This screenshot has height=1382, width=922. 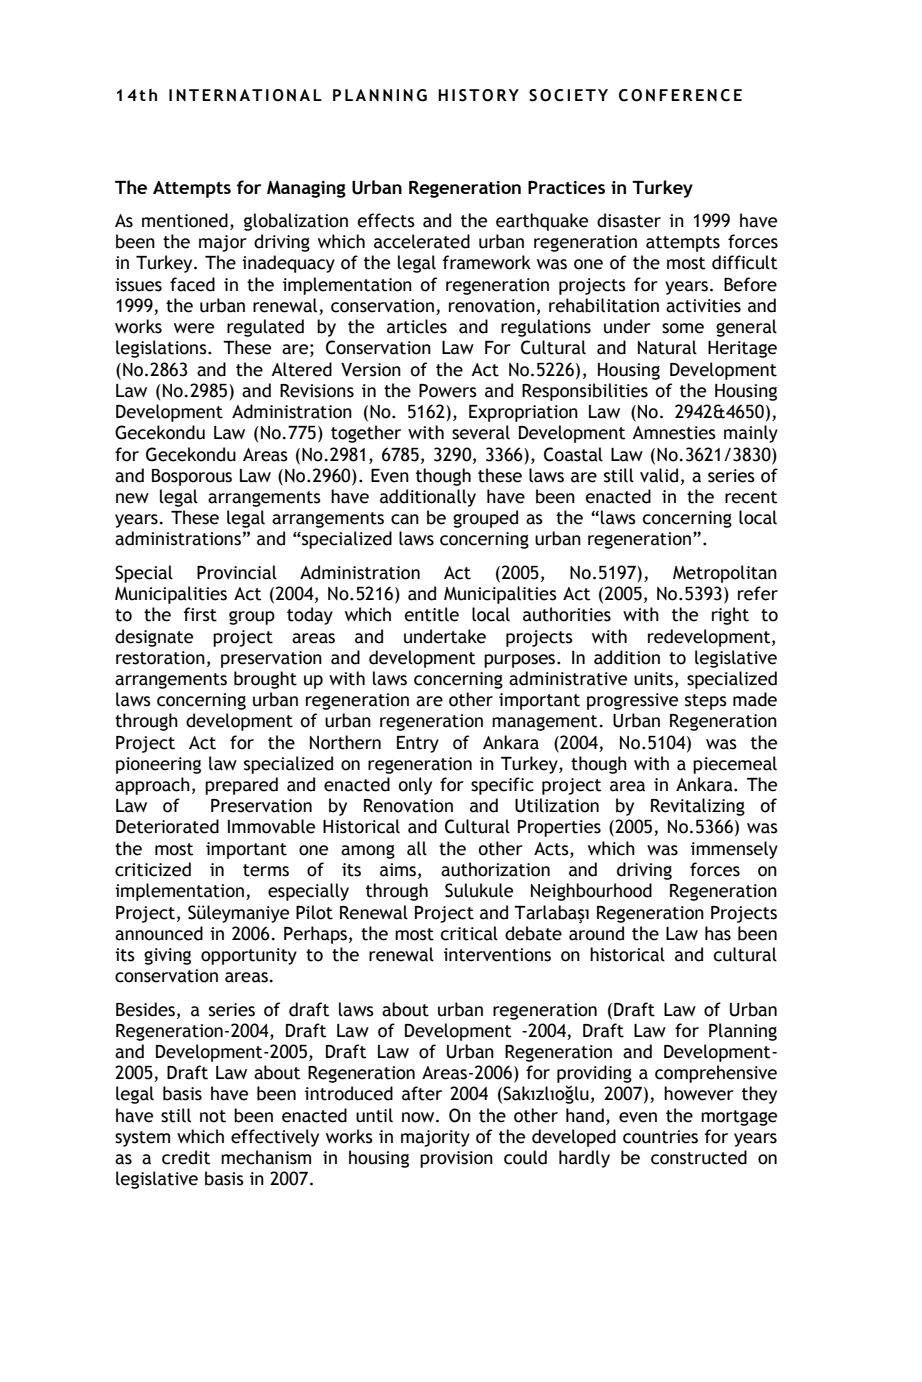 I want to click on accelerated, so click(x=422, y=241).
